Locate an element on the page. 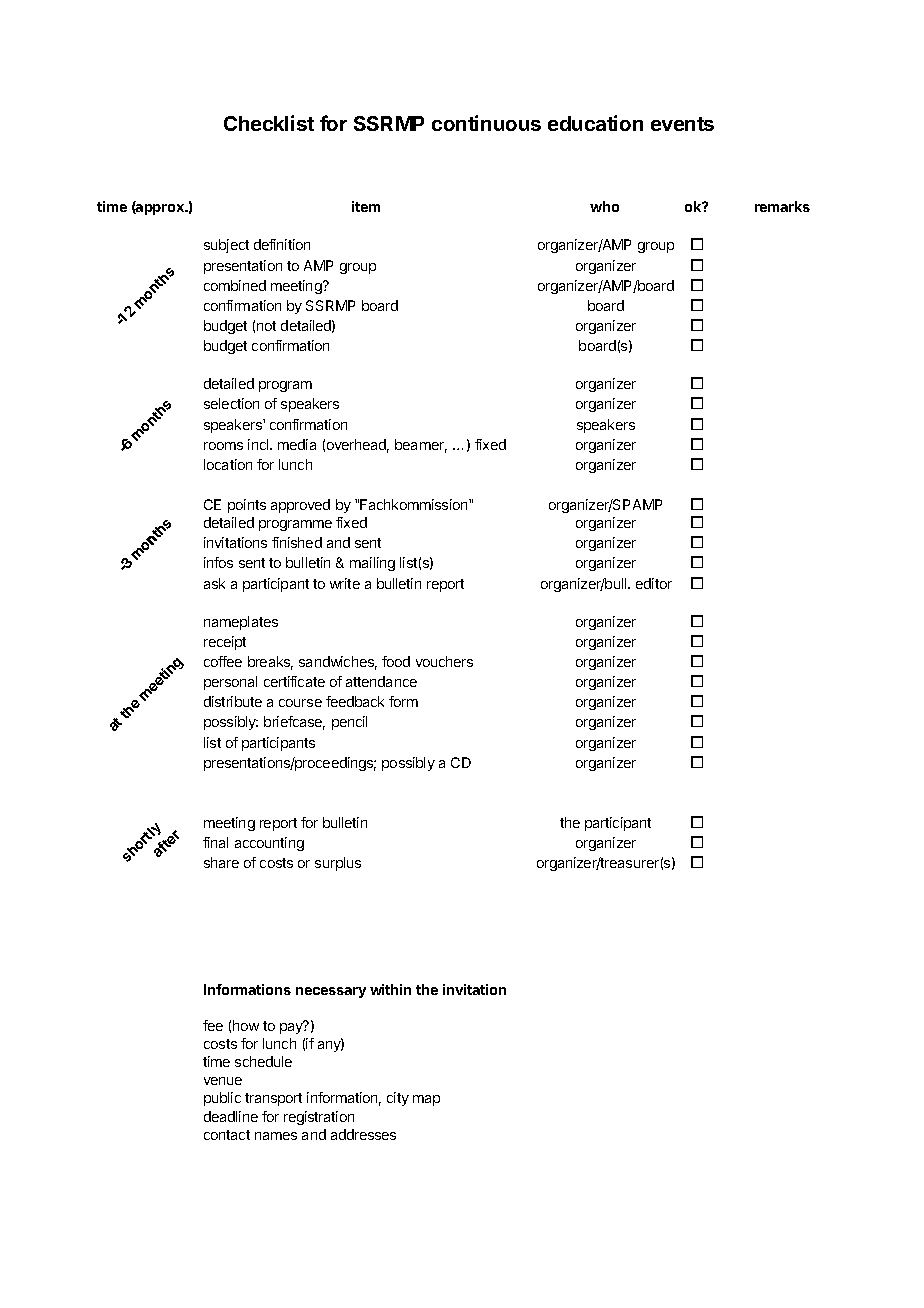 The height and width of the page is (1308, 924). breaks is located at coordinates (270, 663).
